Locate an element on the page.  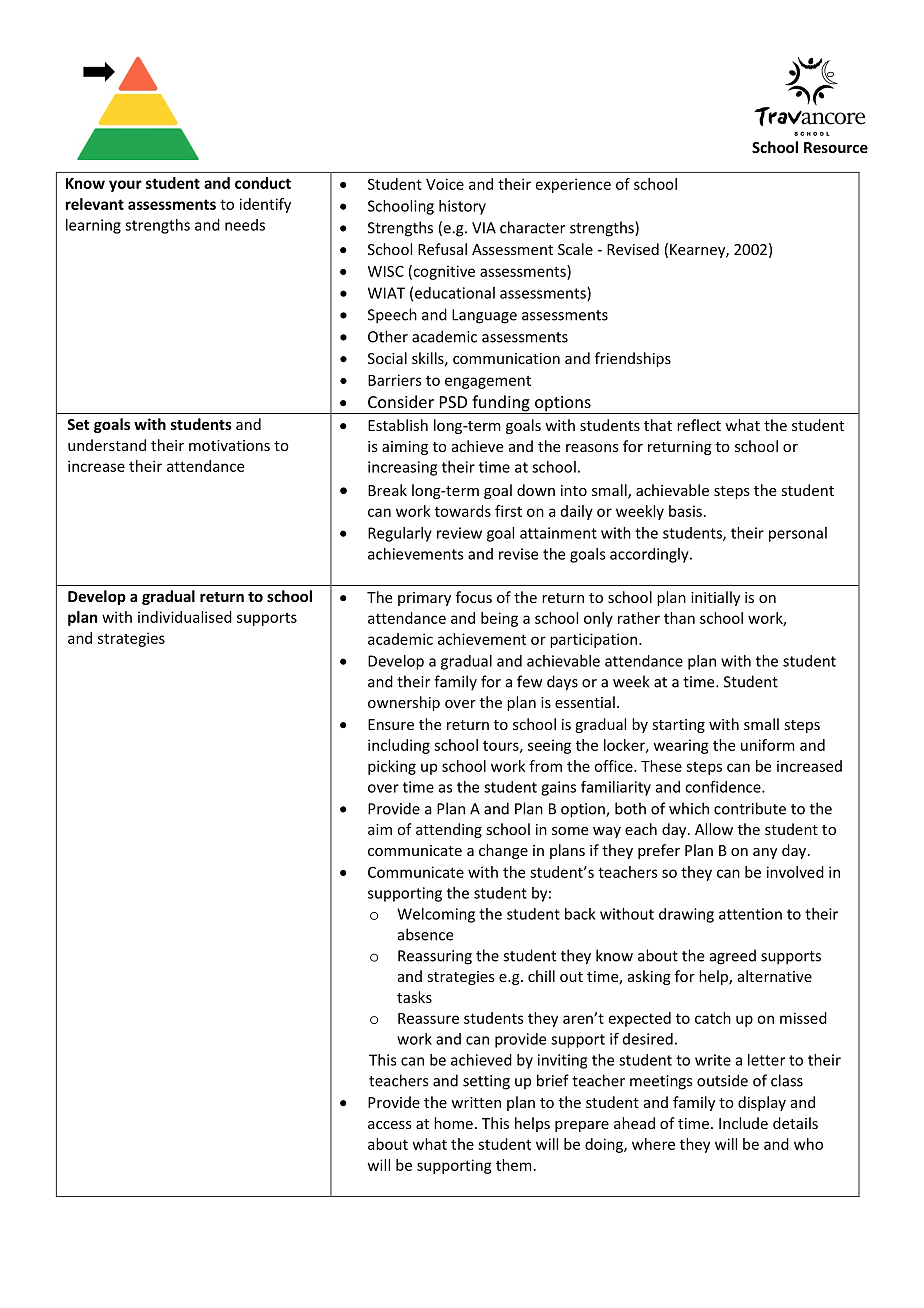
Resource is located at coordinates (836, 147).
